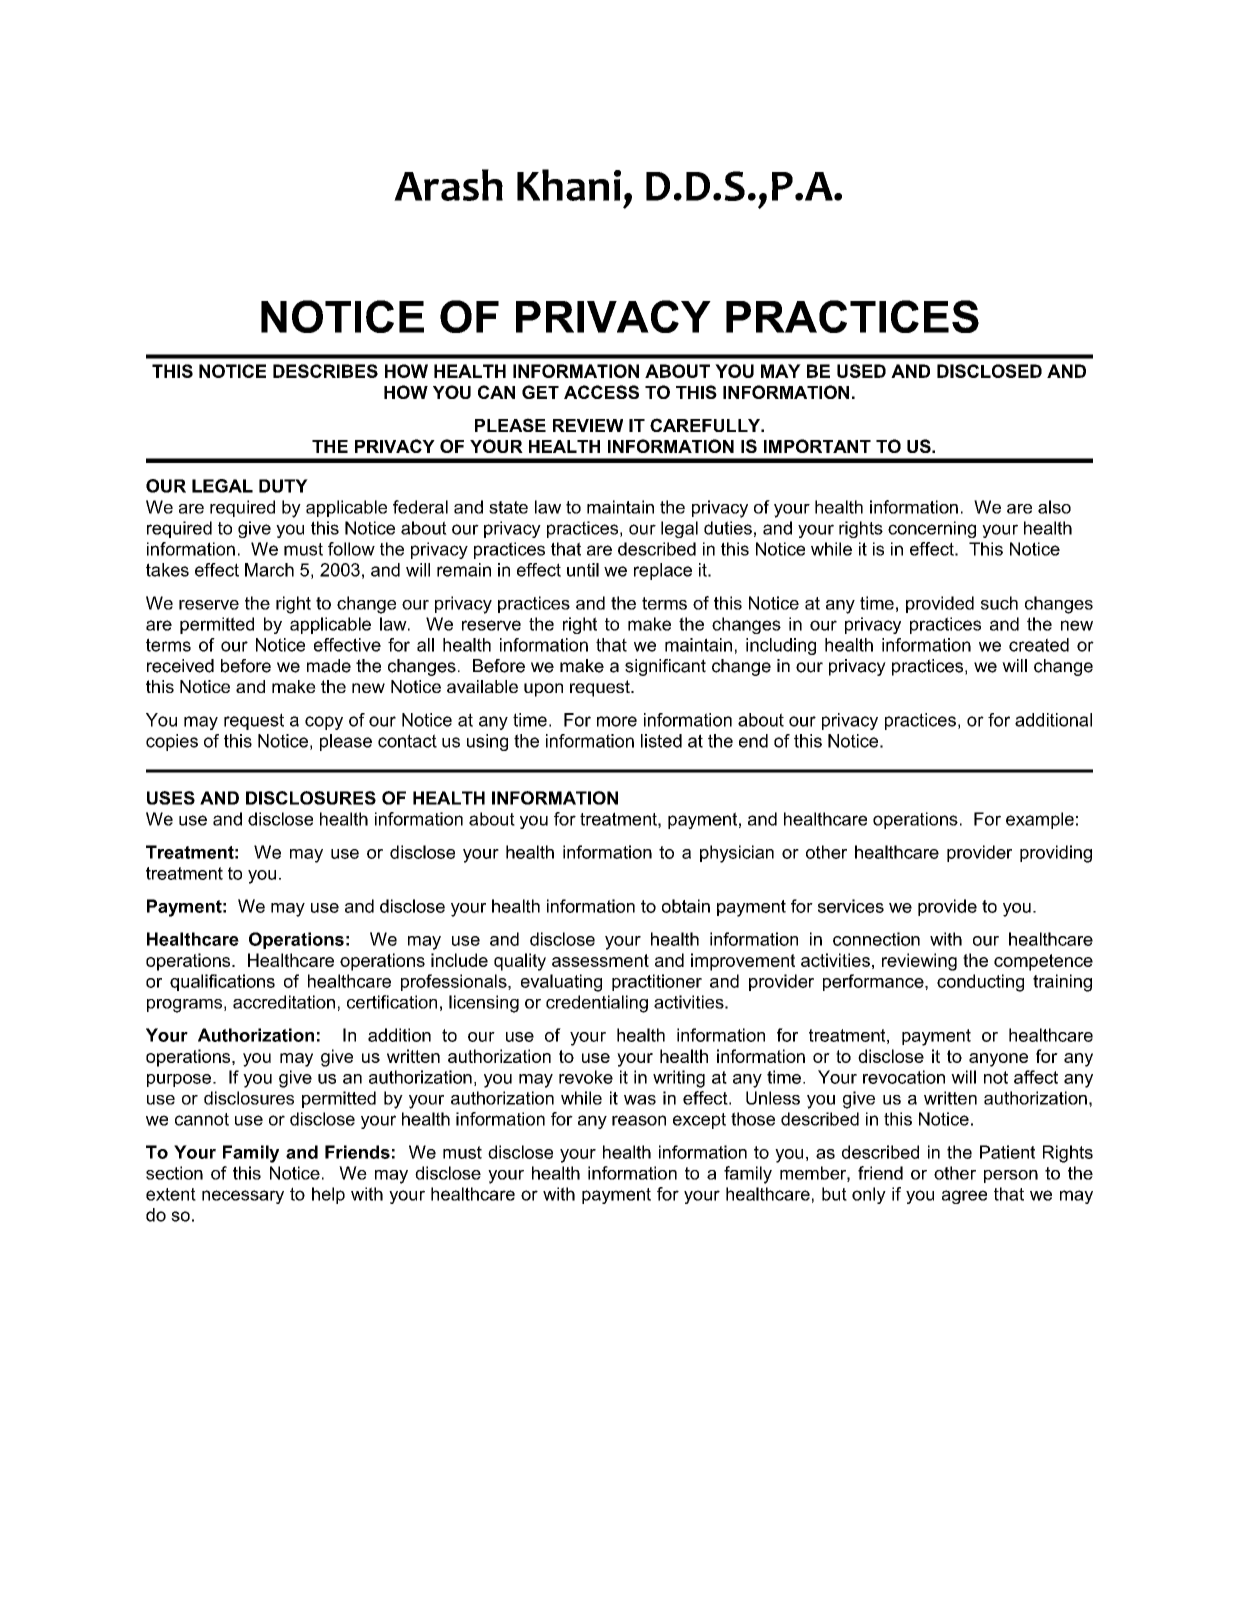 The width and height of the page is (1239, 1603). Describe the element at coordinates (617, 721) in the page. I see `more` at that location.
